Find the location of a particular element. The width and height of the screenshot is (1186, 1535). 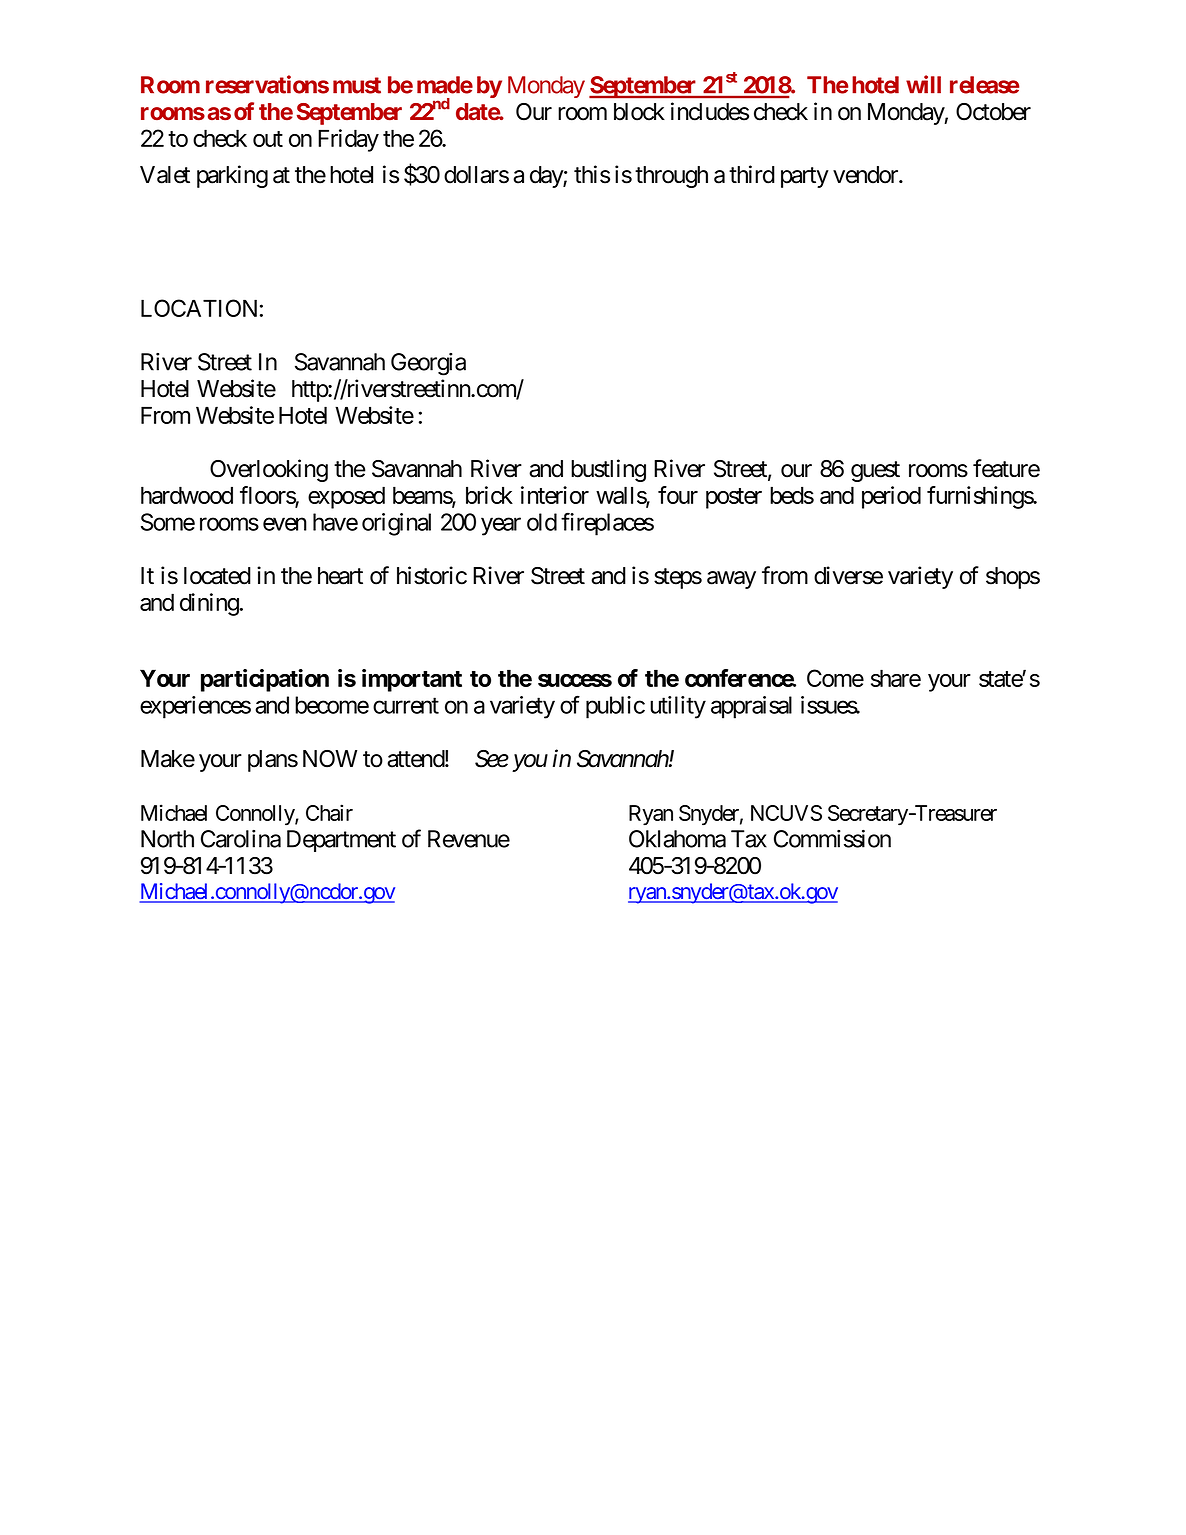

block is located at coordinates (639, 112).
